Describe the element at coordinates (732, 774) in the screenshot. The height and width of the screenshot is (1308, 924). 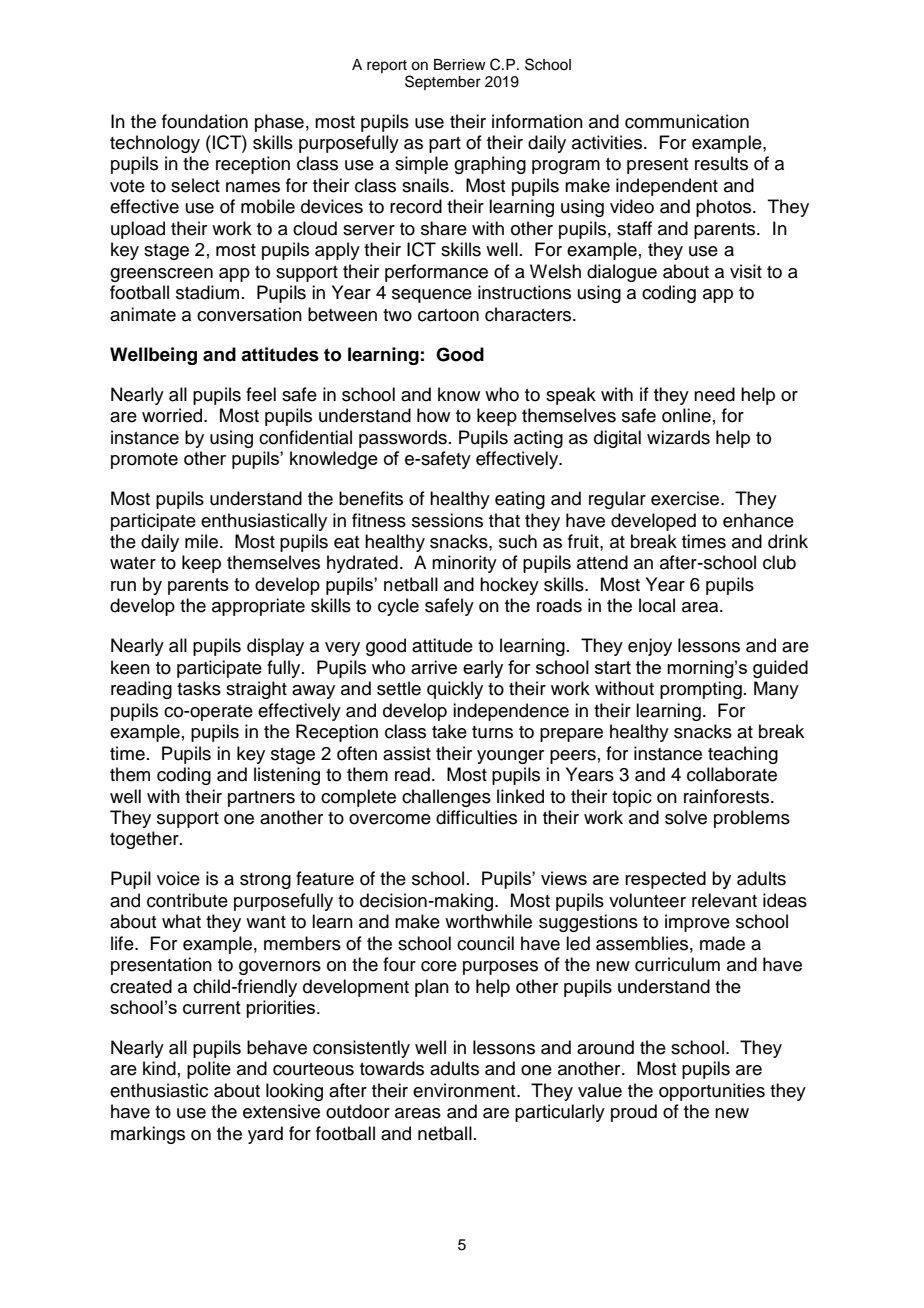
I see `collaborate` at that location.
